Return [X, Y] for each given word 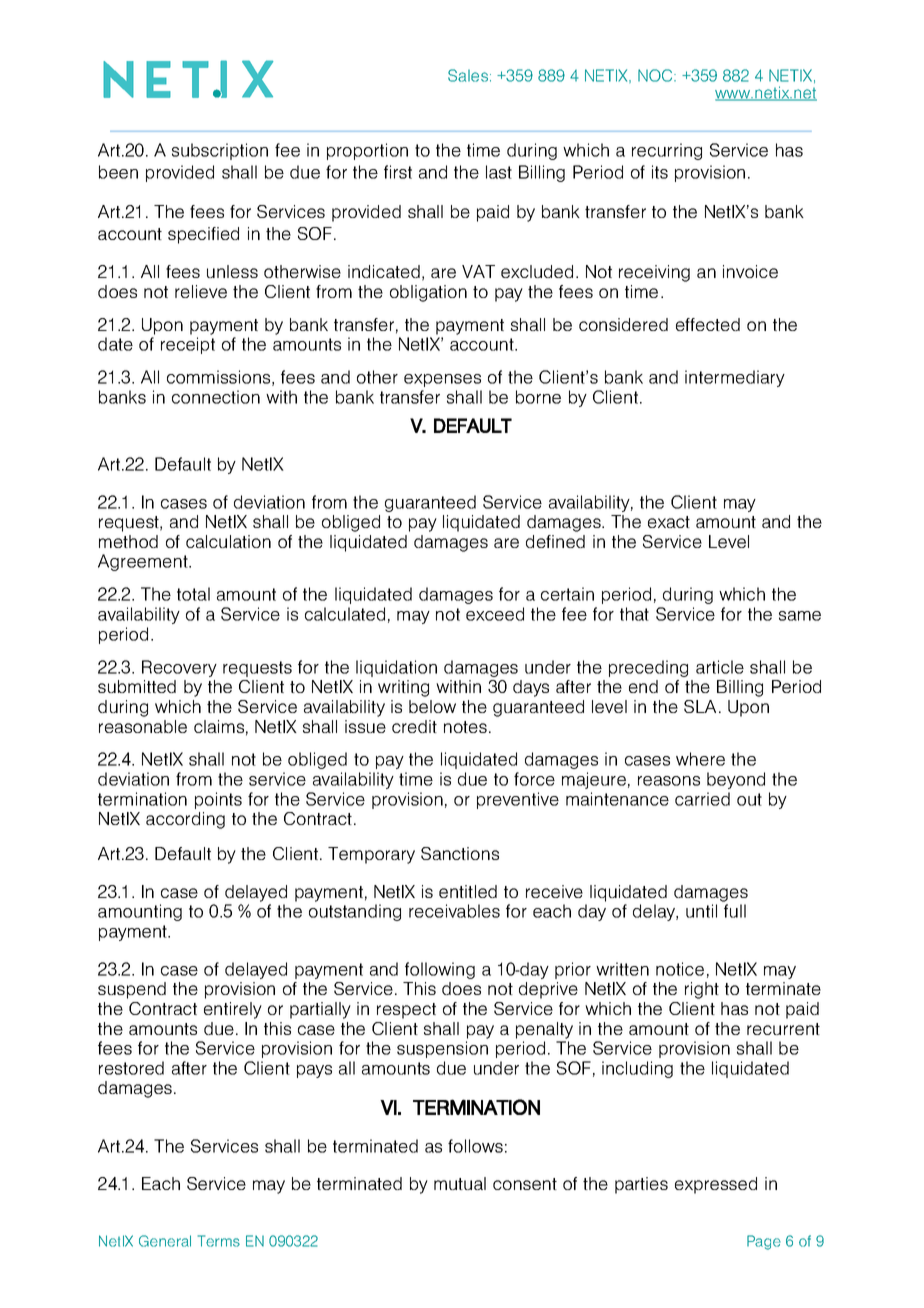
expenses [442, 380]
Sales [468, 75]
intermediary [735, 378]
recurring [667, 151]
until [701, 911]
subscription [220, 151]
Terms [219, 1241]
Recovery [179, 668]
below [432, 706]
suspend [132, 990]
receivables [454, 911]
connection [216, 397]
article [720, 667]
